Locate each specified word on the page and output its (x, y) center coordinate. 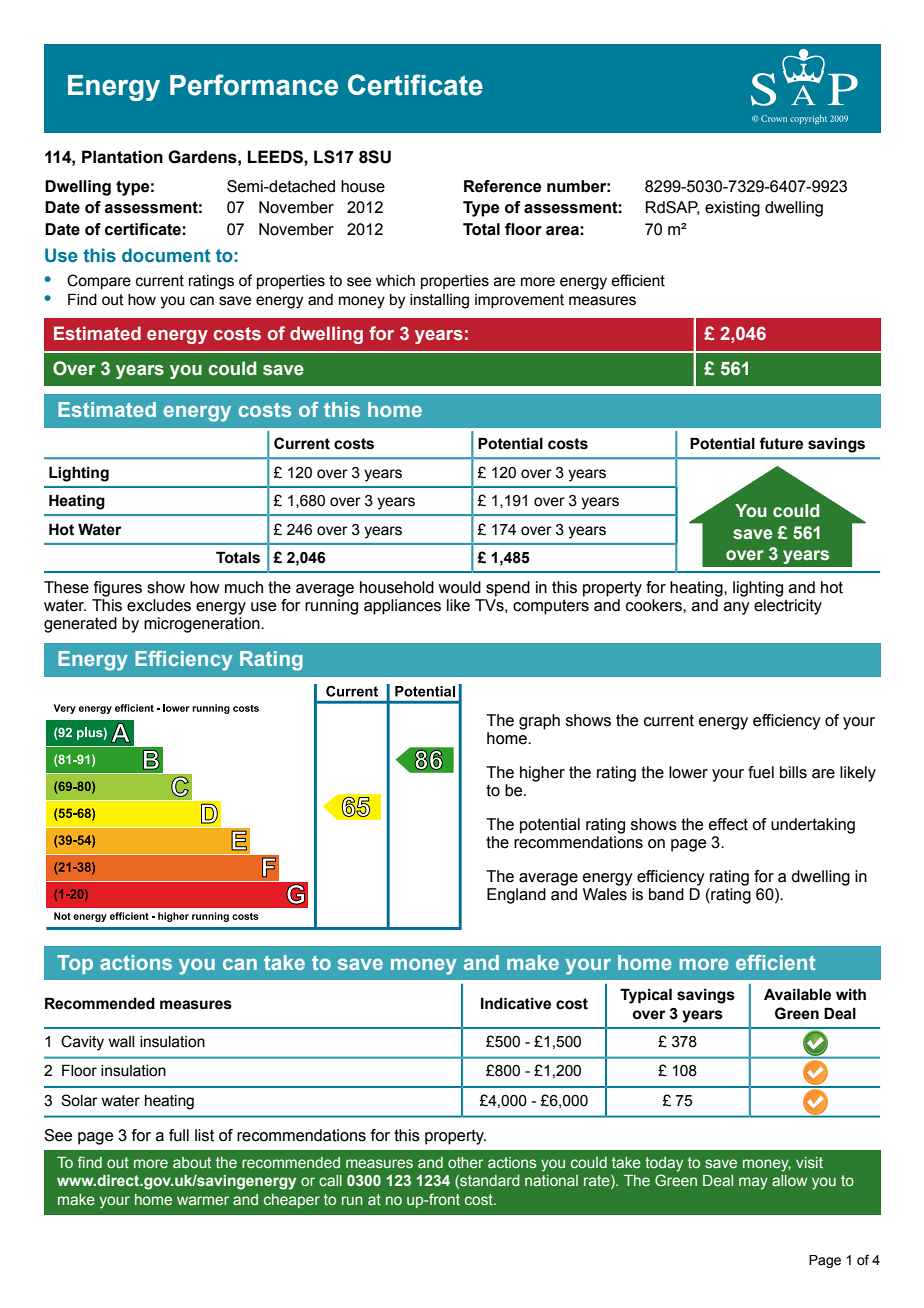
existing (732, 209)
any (737, 608)
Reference (502, 186)
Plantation (122, 157)
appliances (402, 607)
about (192, 1162)
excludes (159, 605)
